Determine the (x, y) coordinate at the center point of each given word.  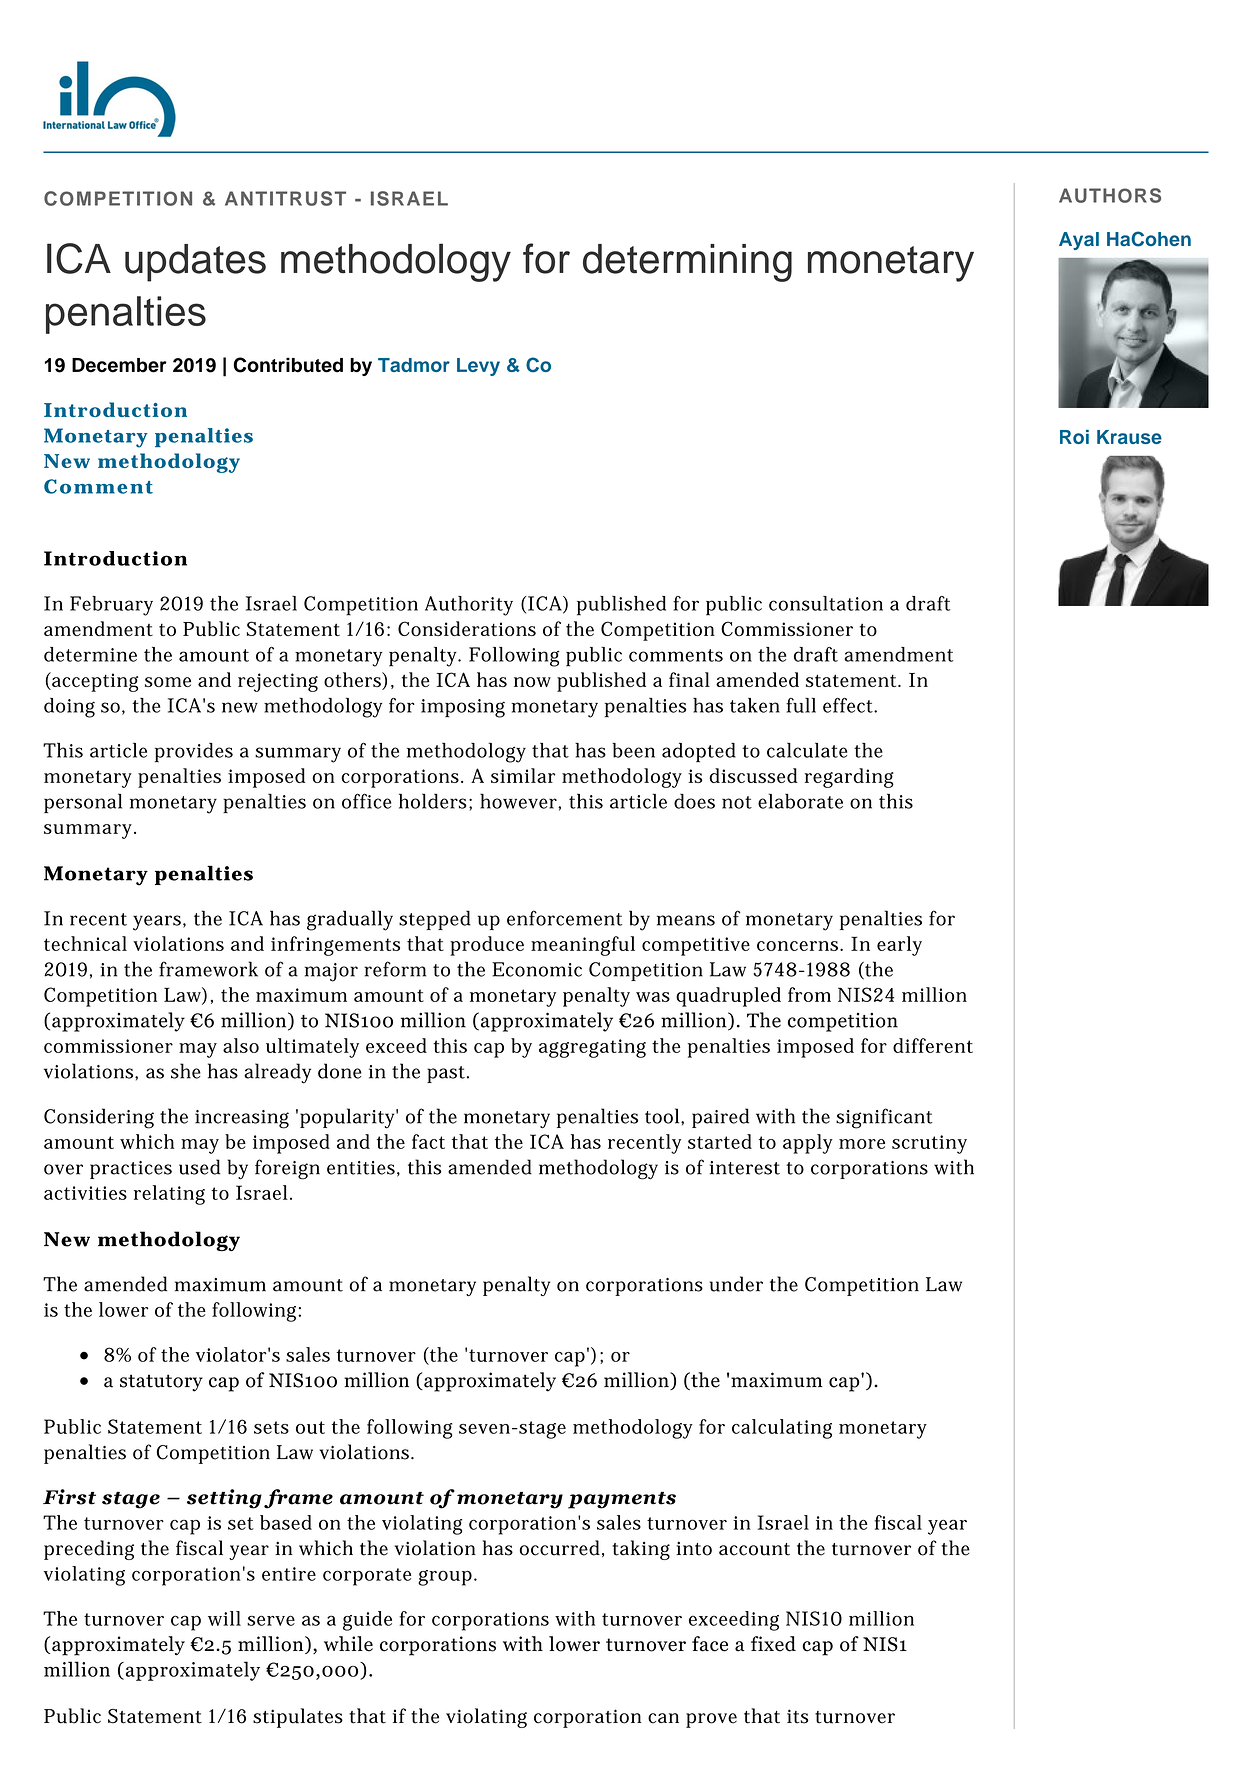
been (633, 750)
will (224, 1618)
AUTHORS (1110, 195)
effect (849, 705)
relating (169, 1195)
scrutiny (929, 1144)
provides (194, 753)
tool (663, 1116)
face (710, 1644)
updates (195, 263)
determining (687, 263)
